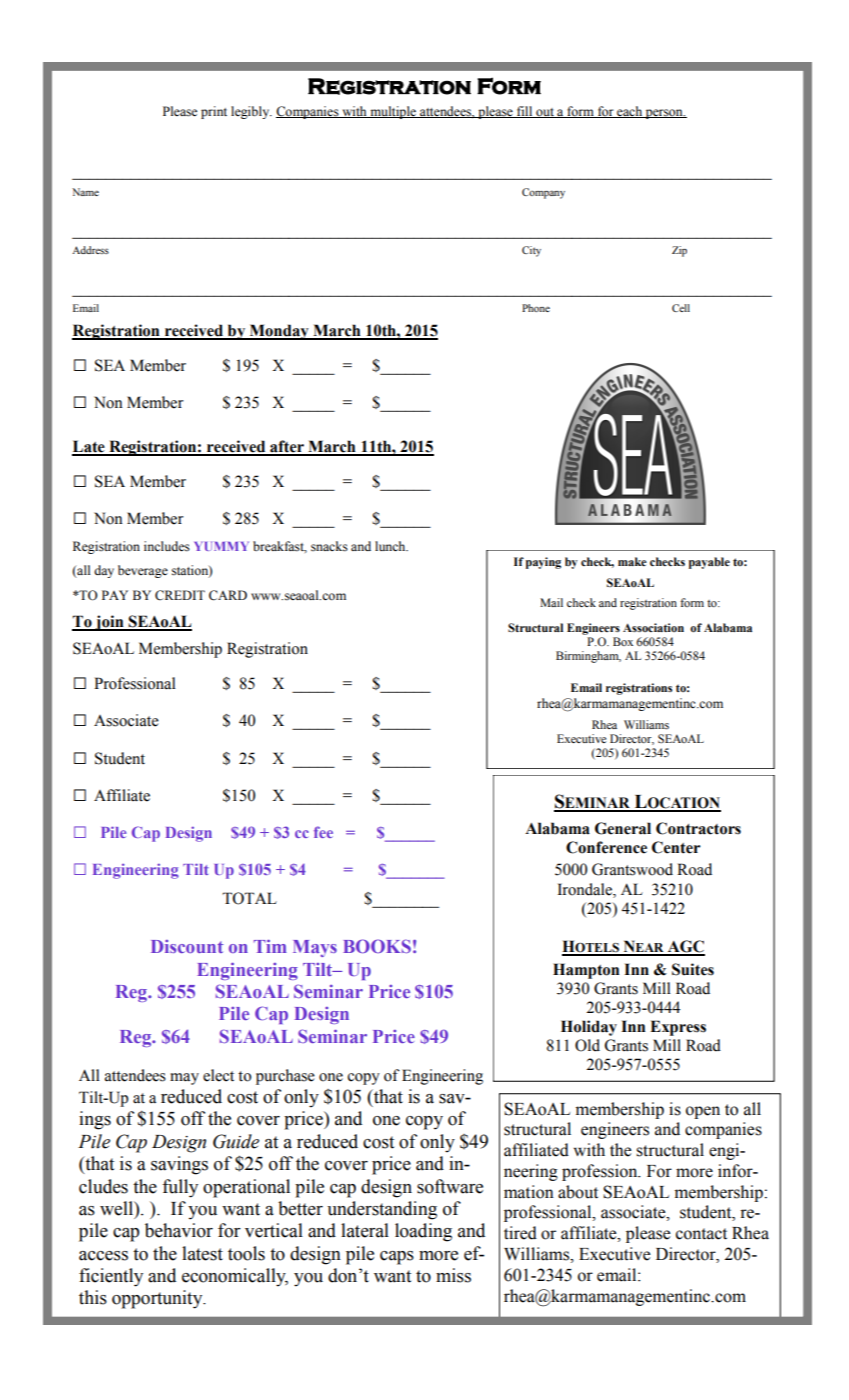  What do you see at coordinates (187, 946) in the document?
I see `Discount` at bounding box center [187, 946].
